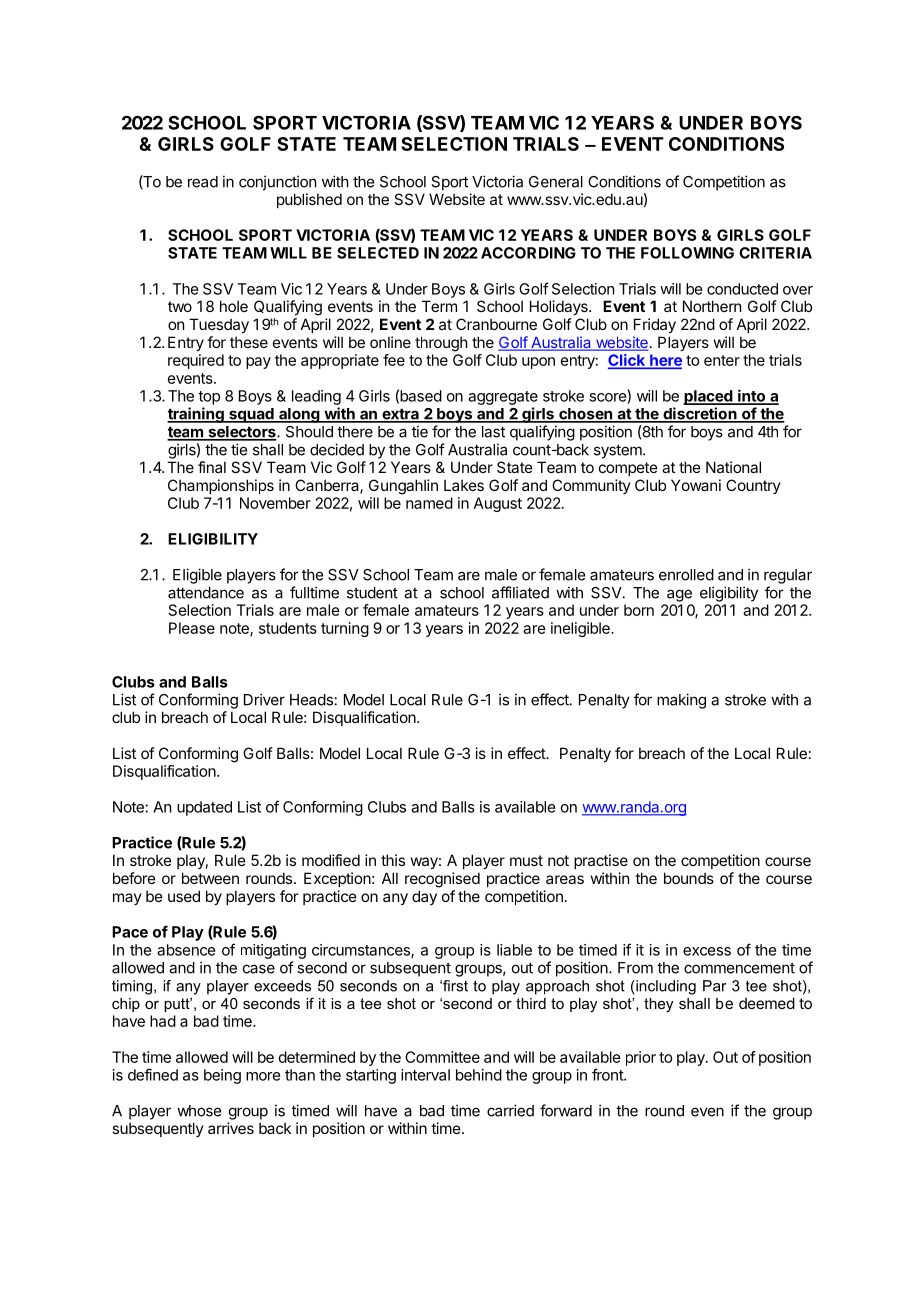 The width and height of the page is (924, 1308). I want to click on whose, so click(199, 1111).
